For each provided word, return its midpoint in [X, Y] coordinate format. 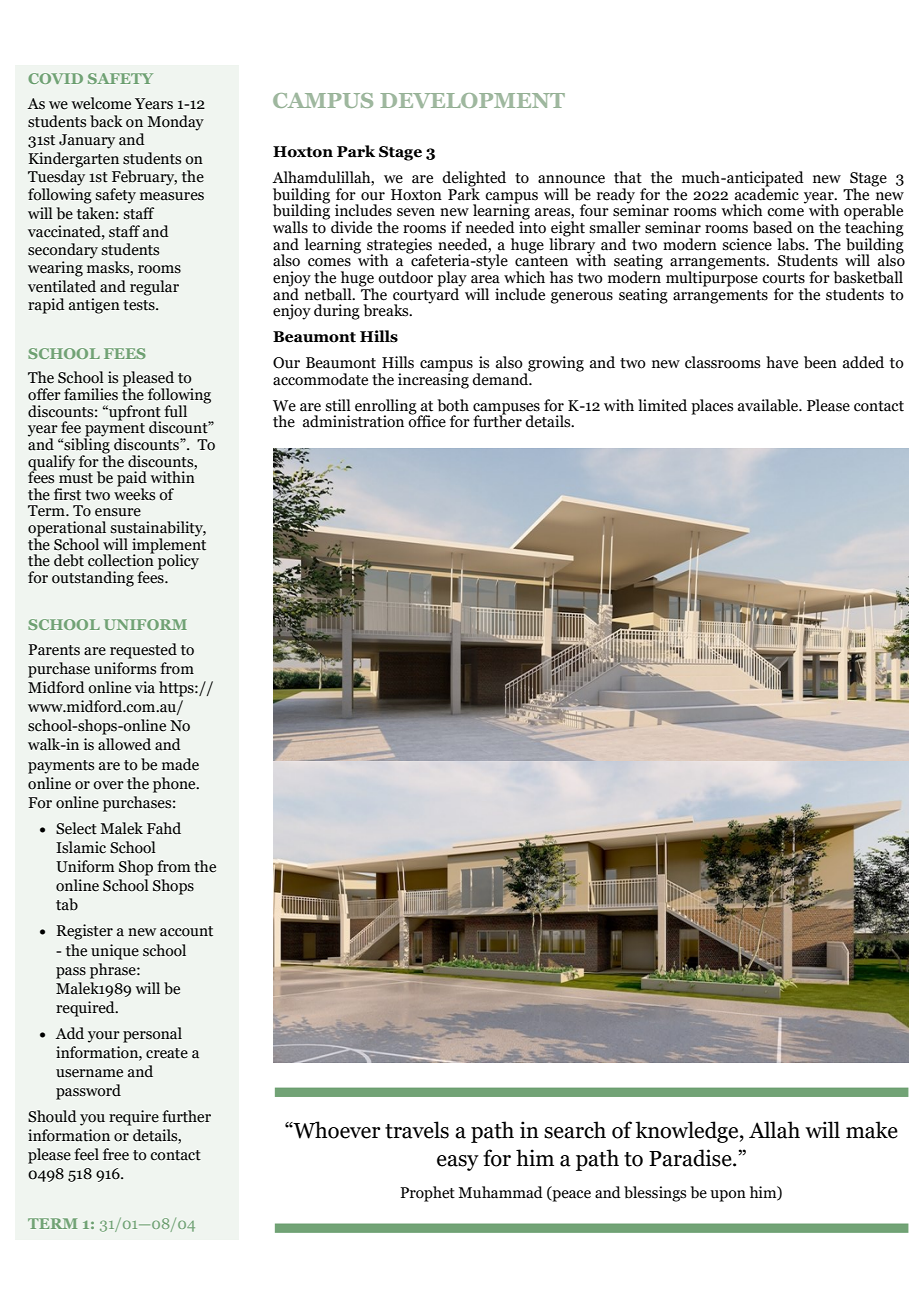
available [769, 405]
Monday [175, 123]
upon [728, 1196]
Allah [774, 1130]
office [427, 420]
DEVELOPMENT [472, 100]
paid [132, 480]
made [180, 764]
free [116, 1154]
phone [175, 785]
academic [767, 193]
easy [458, 1163]
